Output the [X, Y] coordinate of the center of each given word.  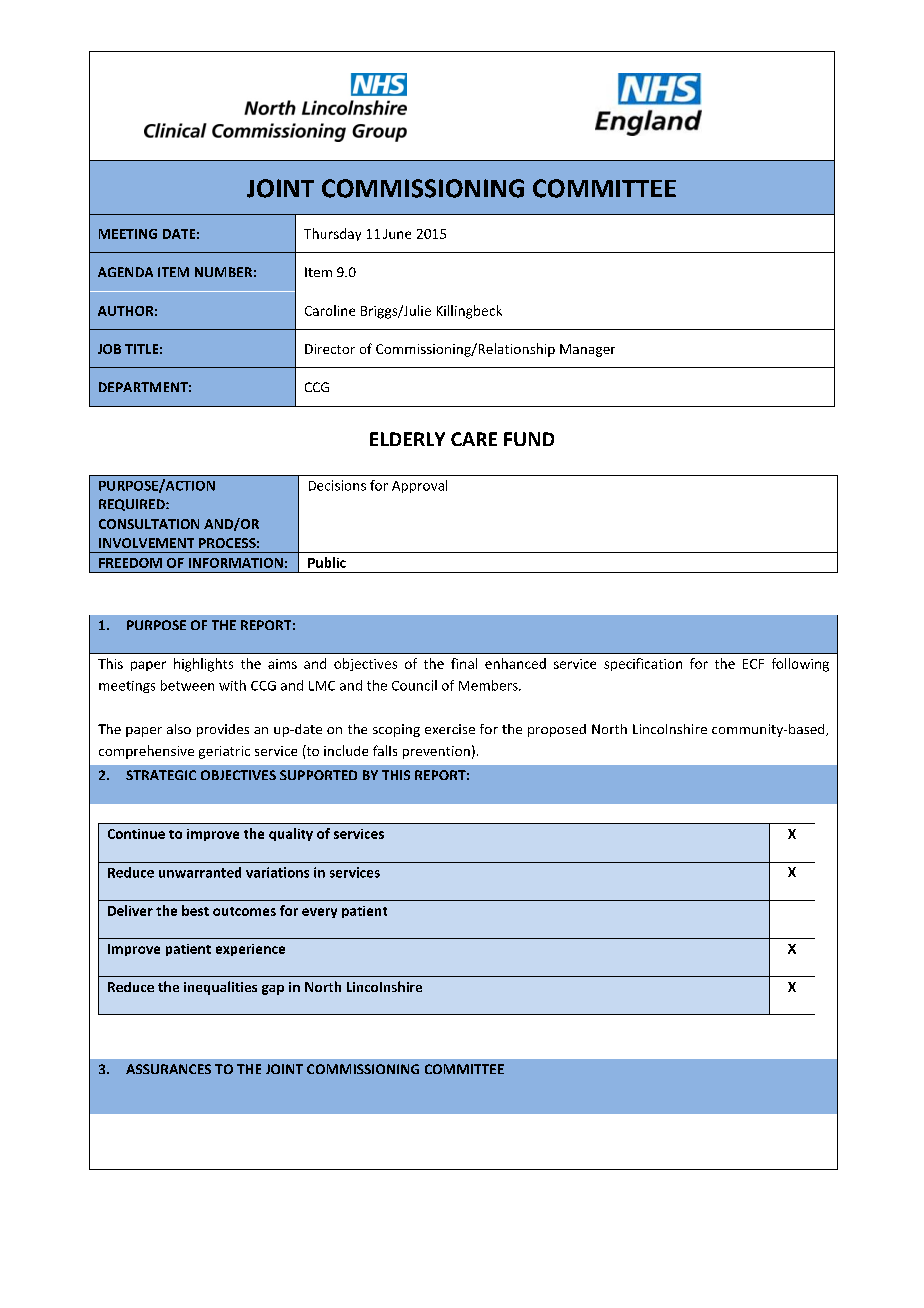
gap [273, 990]
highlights [203, 665]
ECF [753, 664]
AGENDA [125, 272]
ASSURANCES [168, 1069]
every [319, 913]
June [397, 234]
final [464, 663]
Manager [587, 350]
